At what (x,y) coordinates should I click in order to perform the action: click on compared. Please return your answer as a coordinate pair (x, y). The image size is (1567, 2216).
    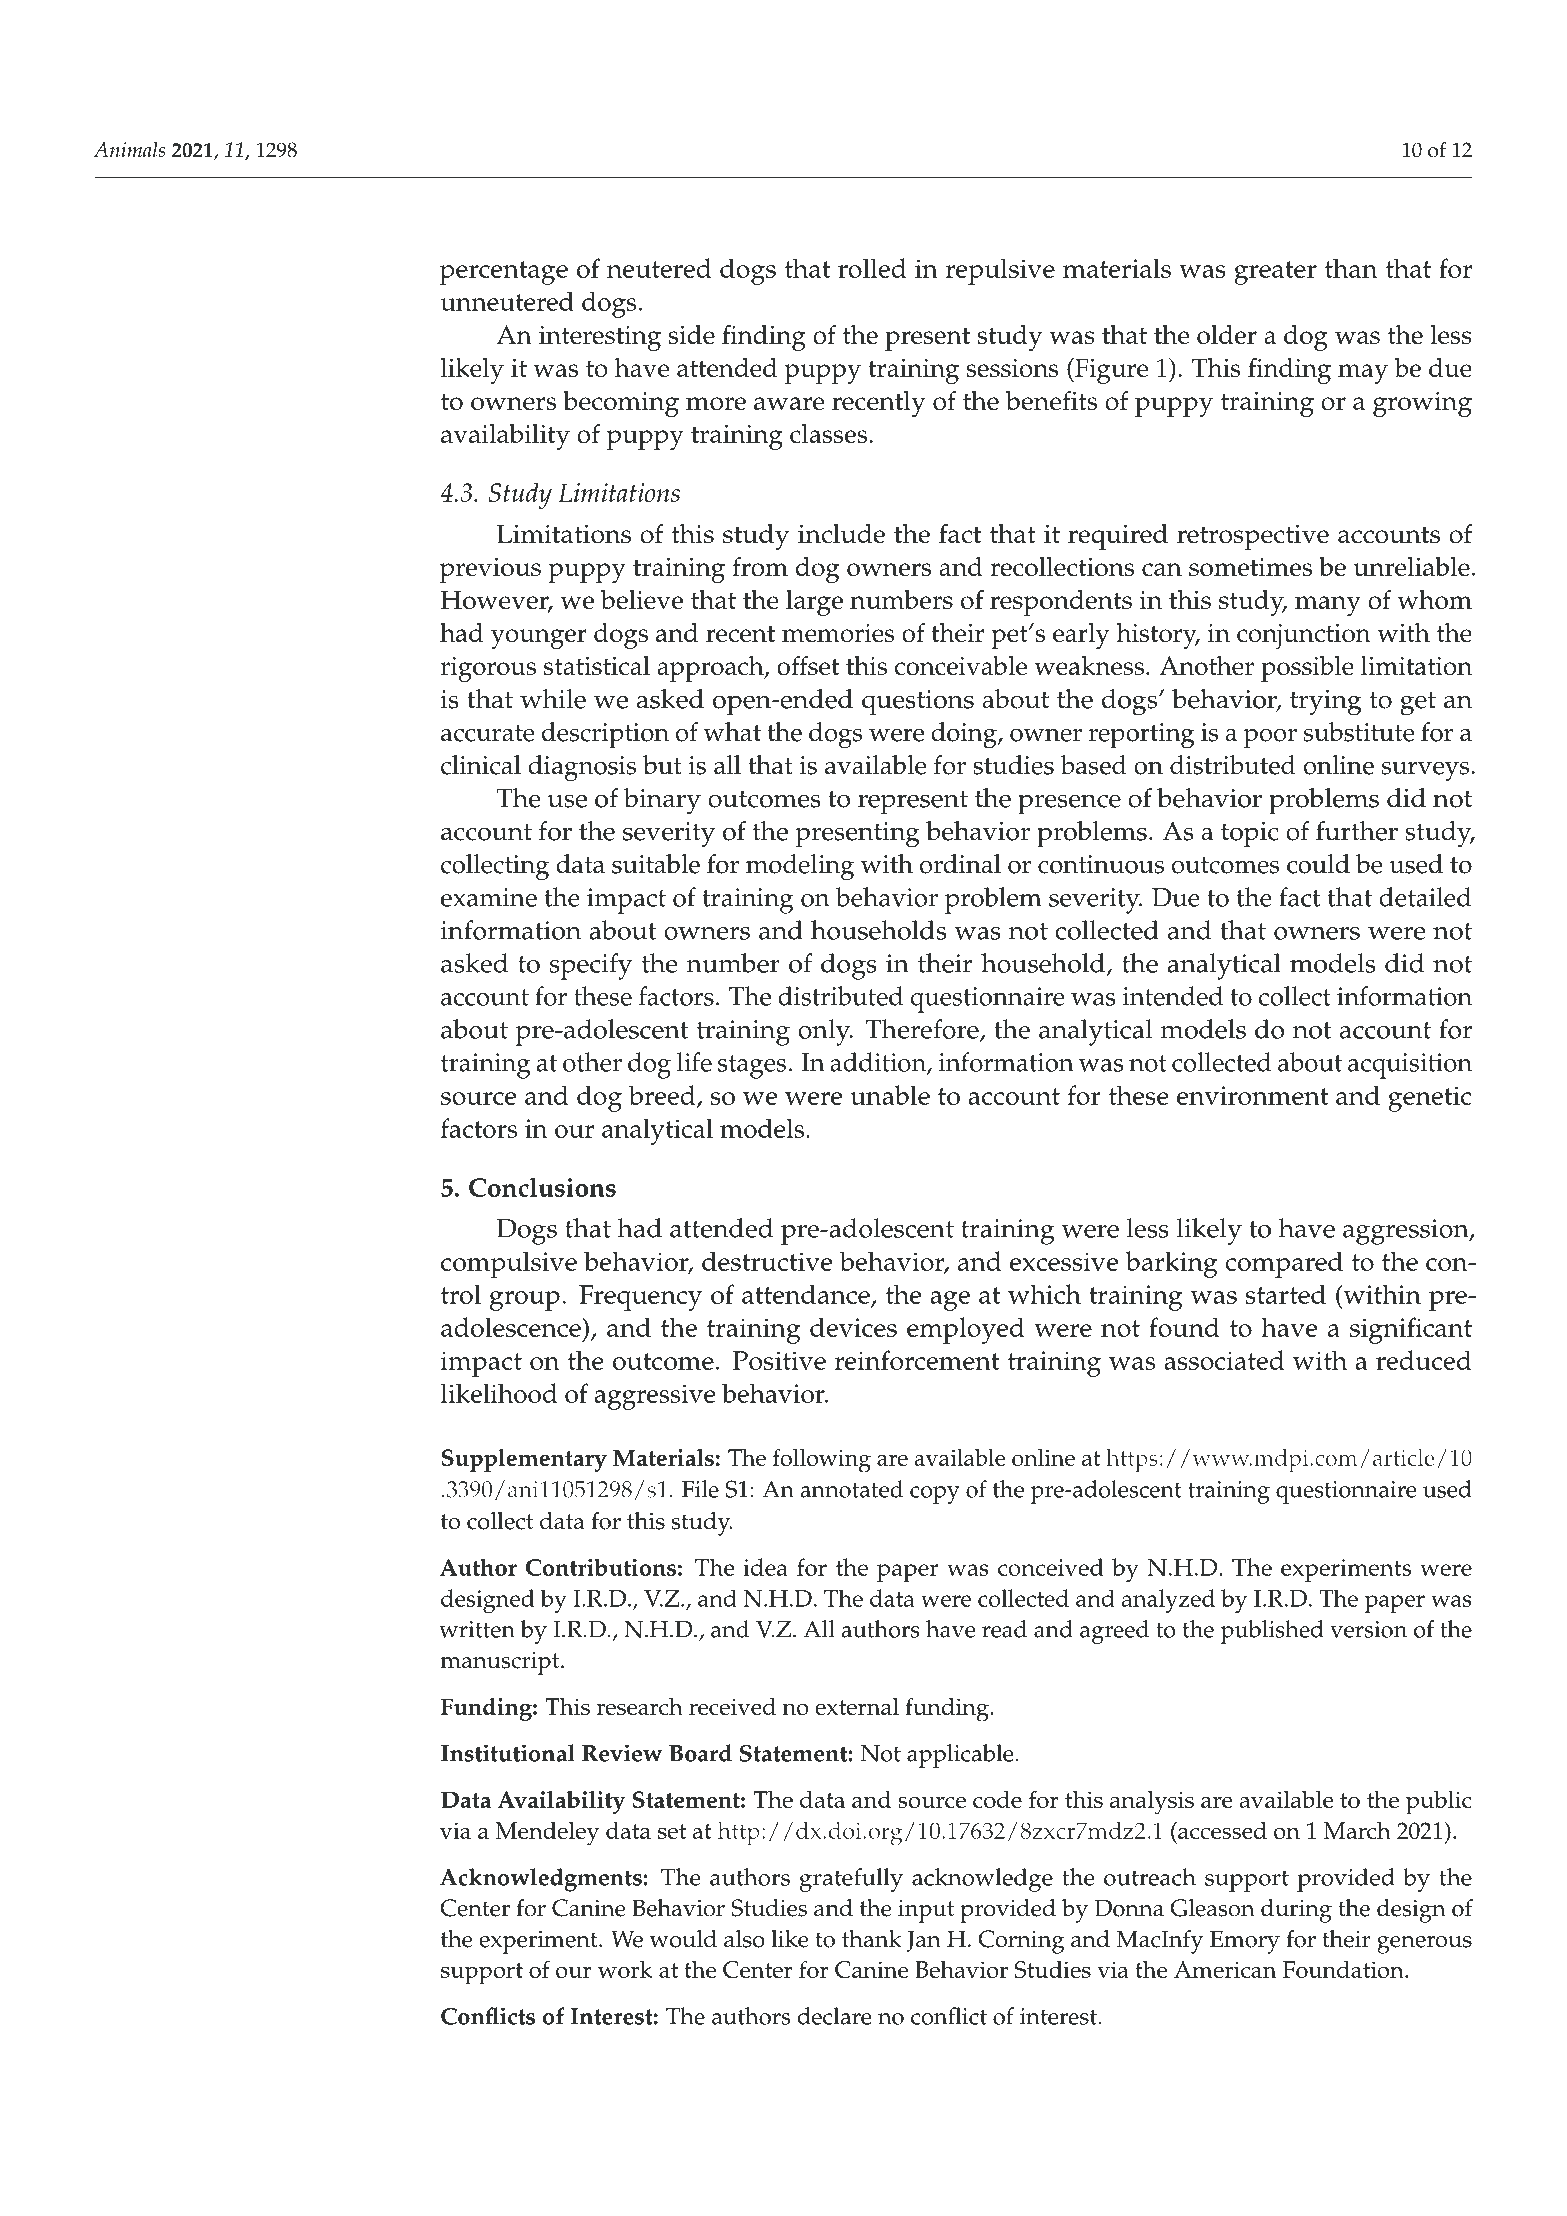
    Looking at the image, I should click on (1284, 1264).
